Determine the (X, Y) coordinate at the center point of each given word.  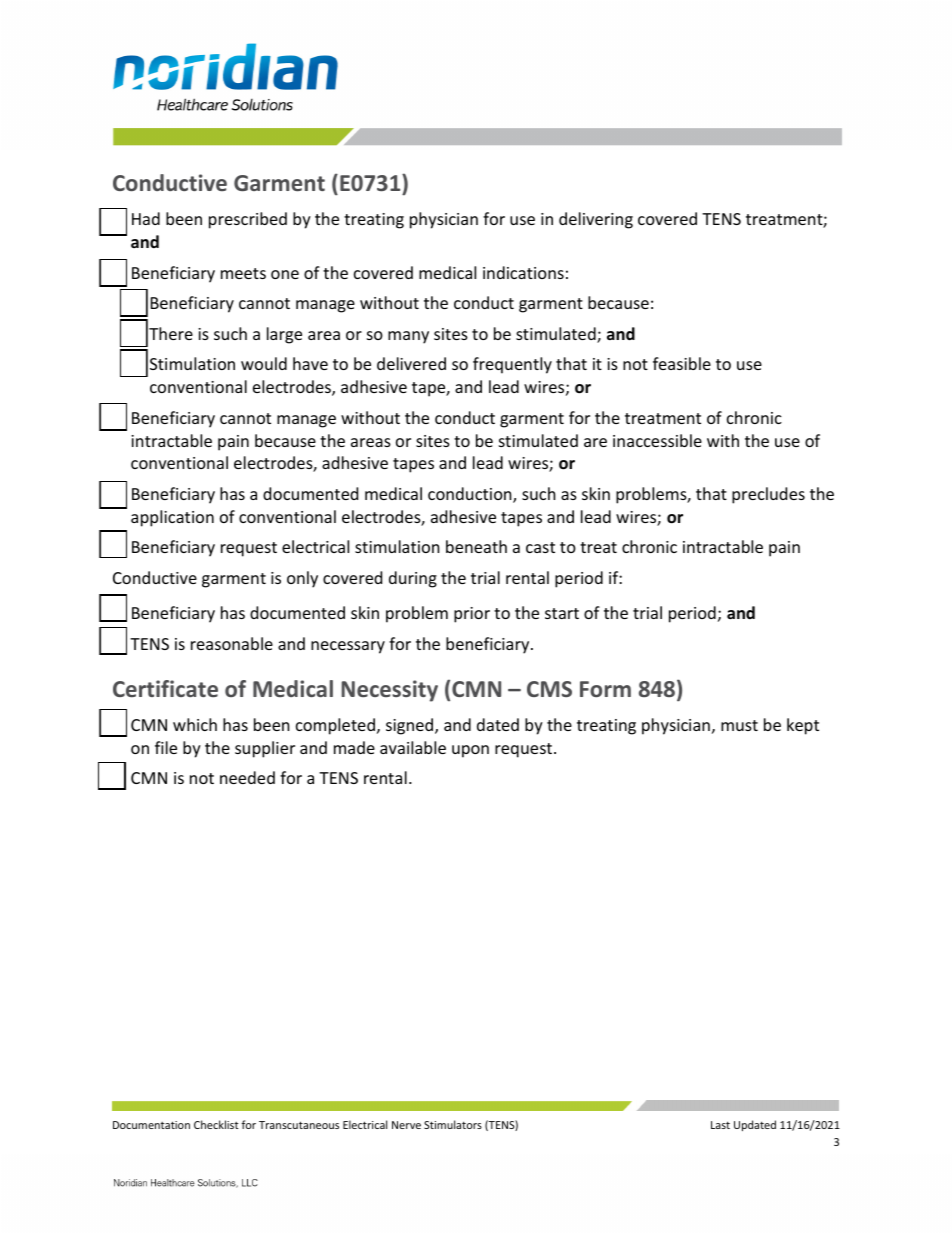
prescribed (248, 220)
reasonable (232, 643)
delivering (596, 220)
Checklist (216, 1124)
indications (523, 272)
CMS (549, 689)
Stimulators (453, 1124)
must (739, 725)
